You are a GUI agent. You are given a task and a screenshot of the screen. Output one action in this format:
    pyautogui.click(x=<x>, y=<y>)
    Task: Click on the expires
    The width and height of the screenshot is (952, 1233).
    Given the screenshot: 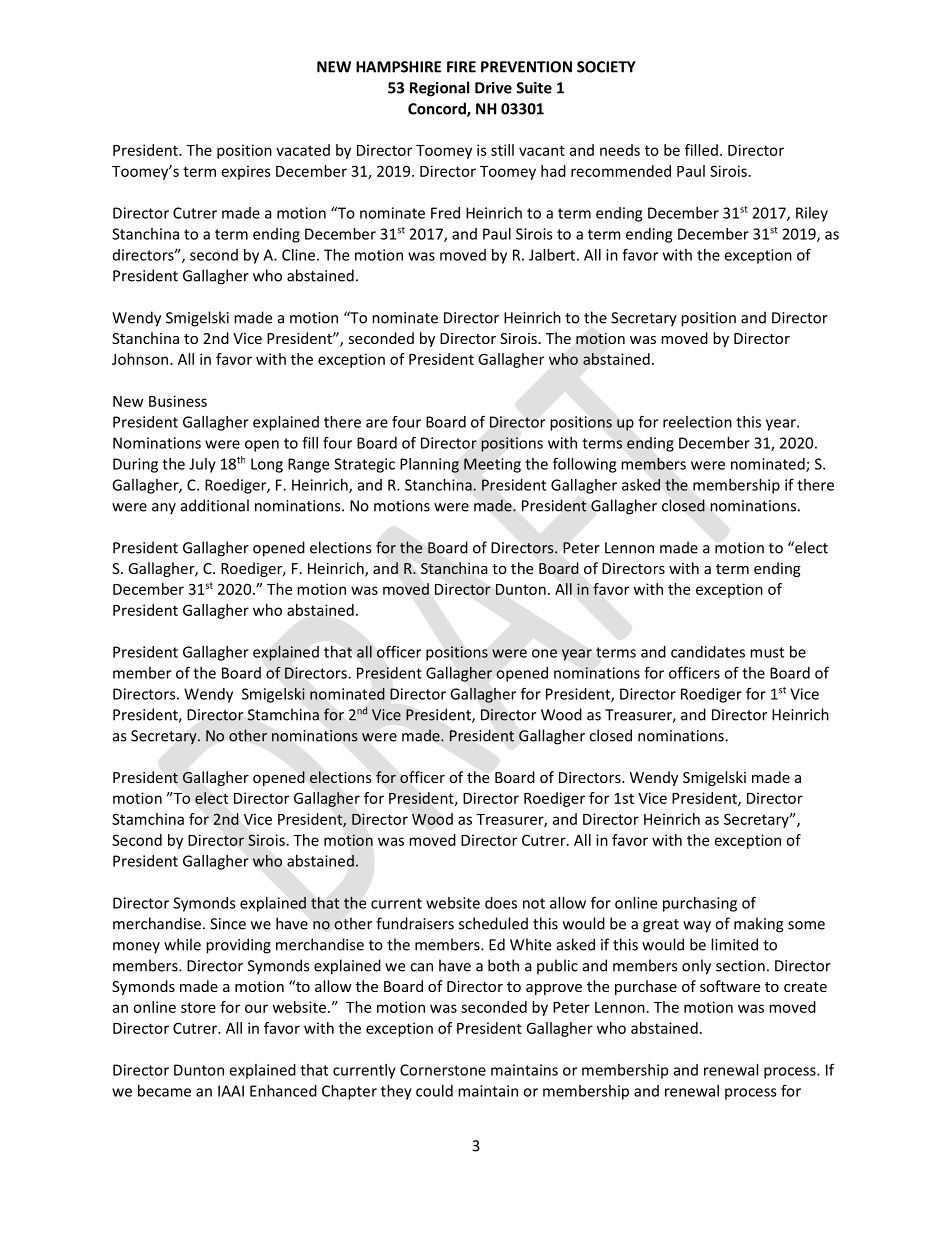 What is the action you would take?
    pyautogui.click(x=246, y=172)
